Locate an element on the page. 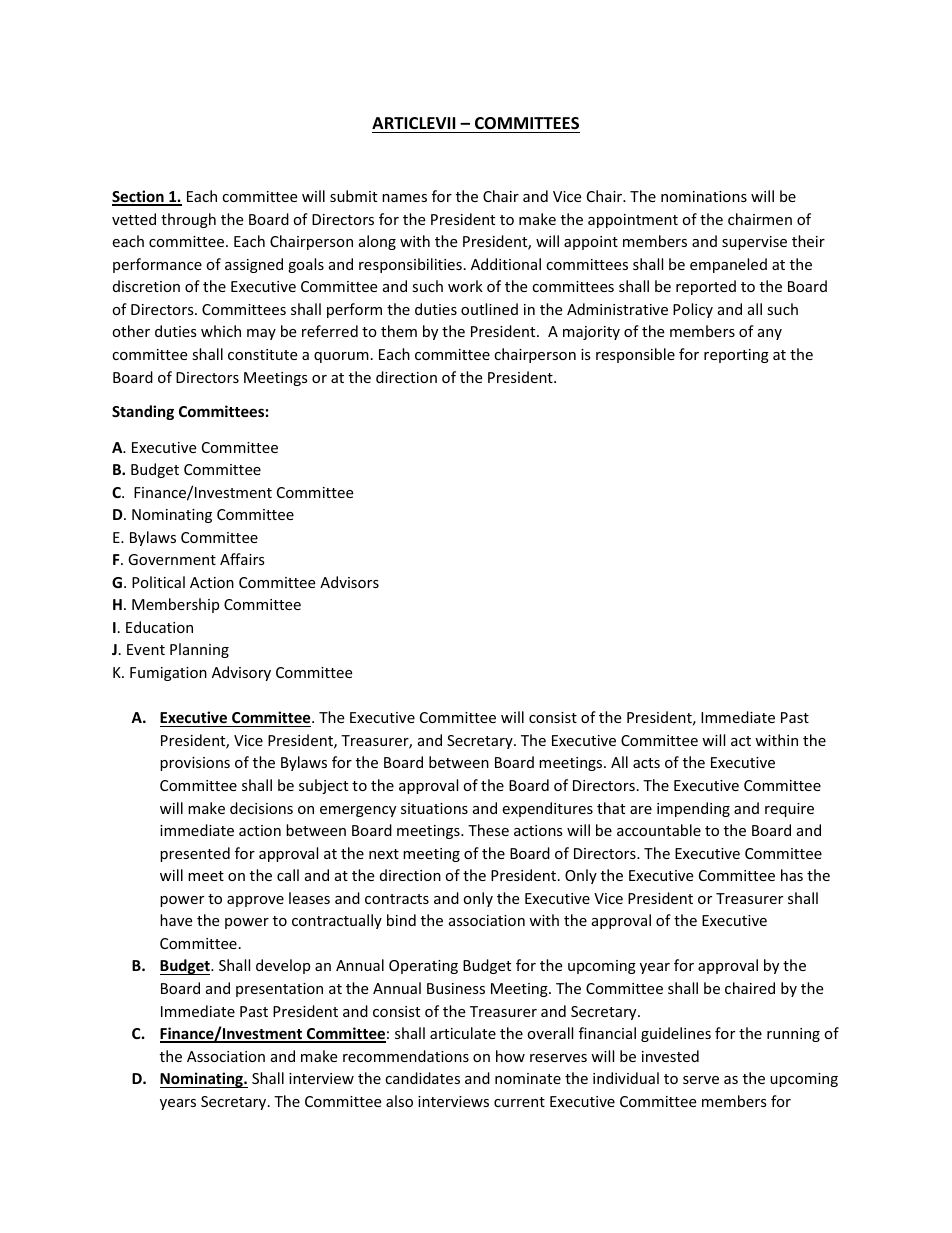  candidates is located at coordinates (422, 1078).
